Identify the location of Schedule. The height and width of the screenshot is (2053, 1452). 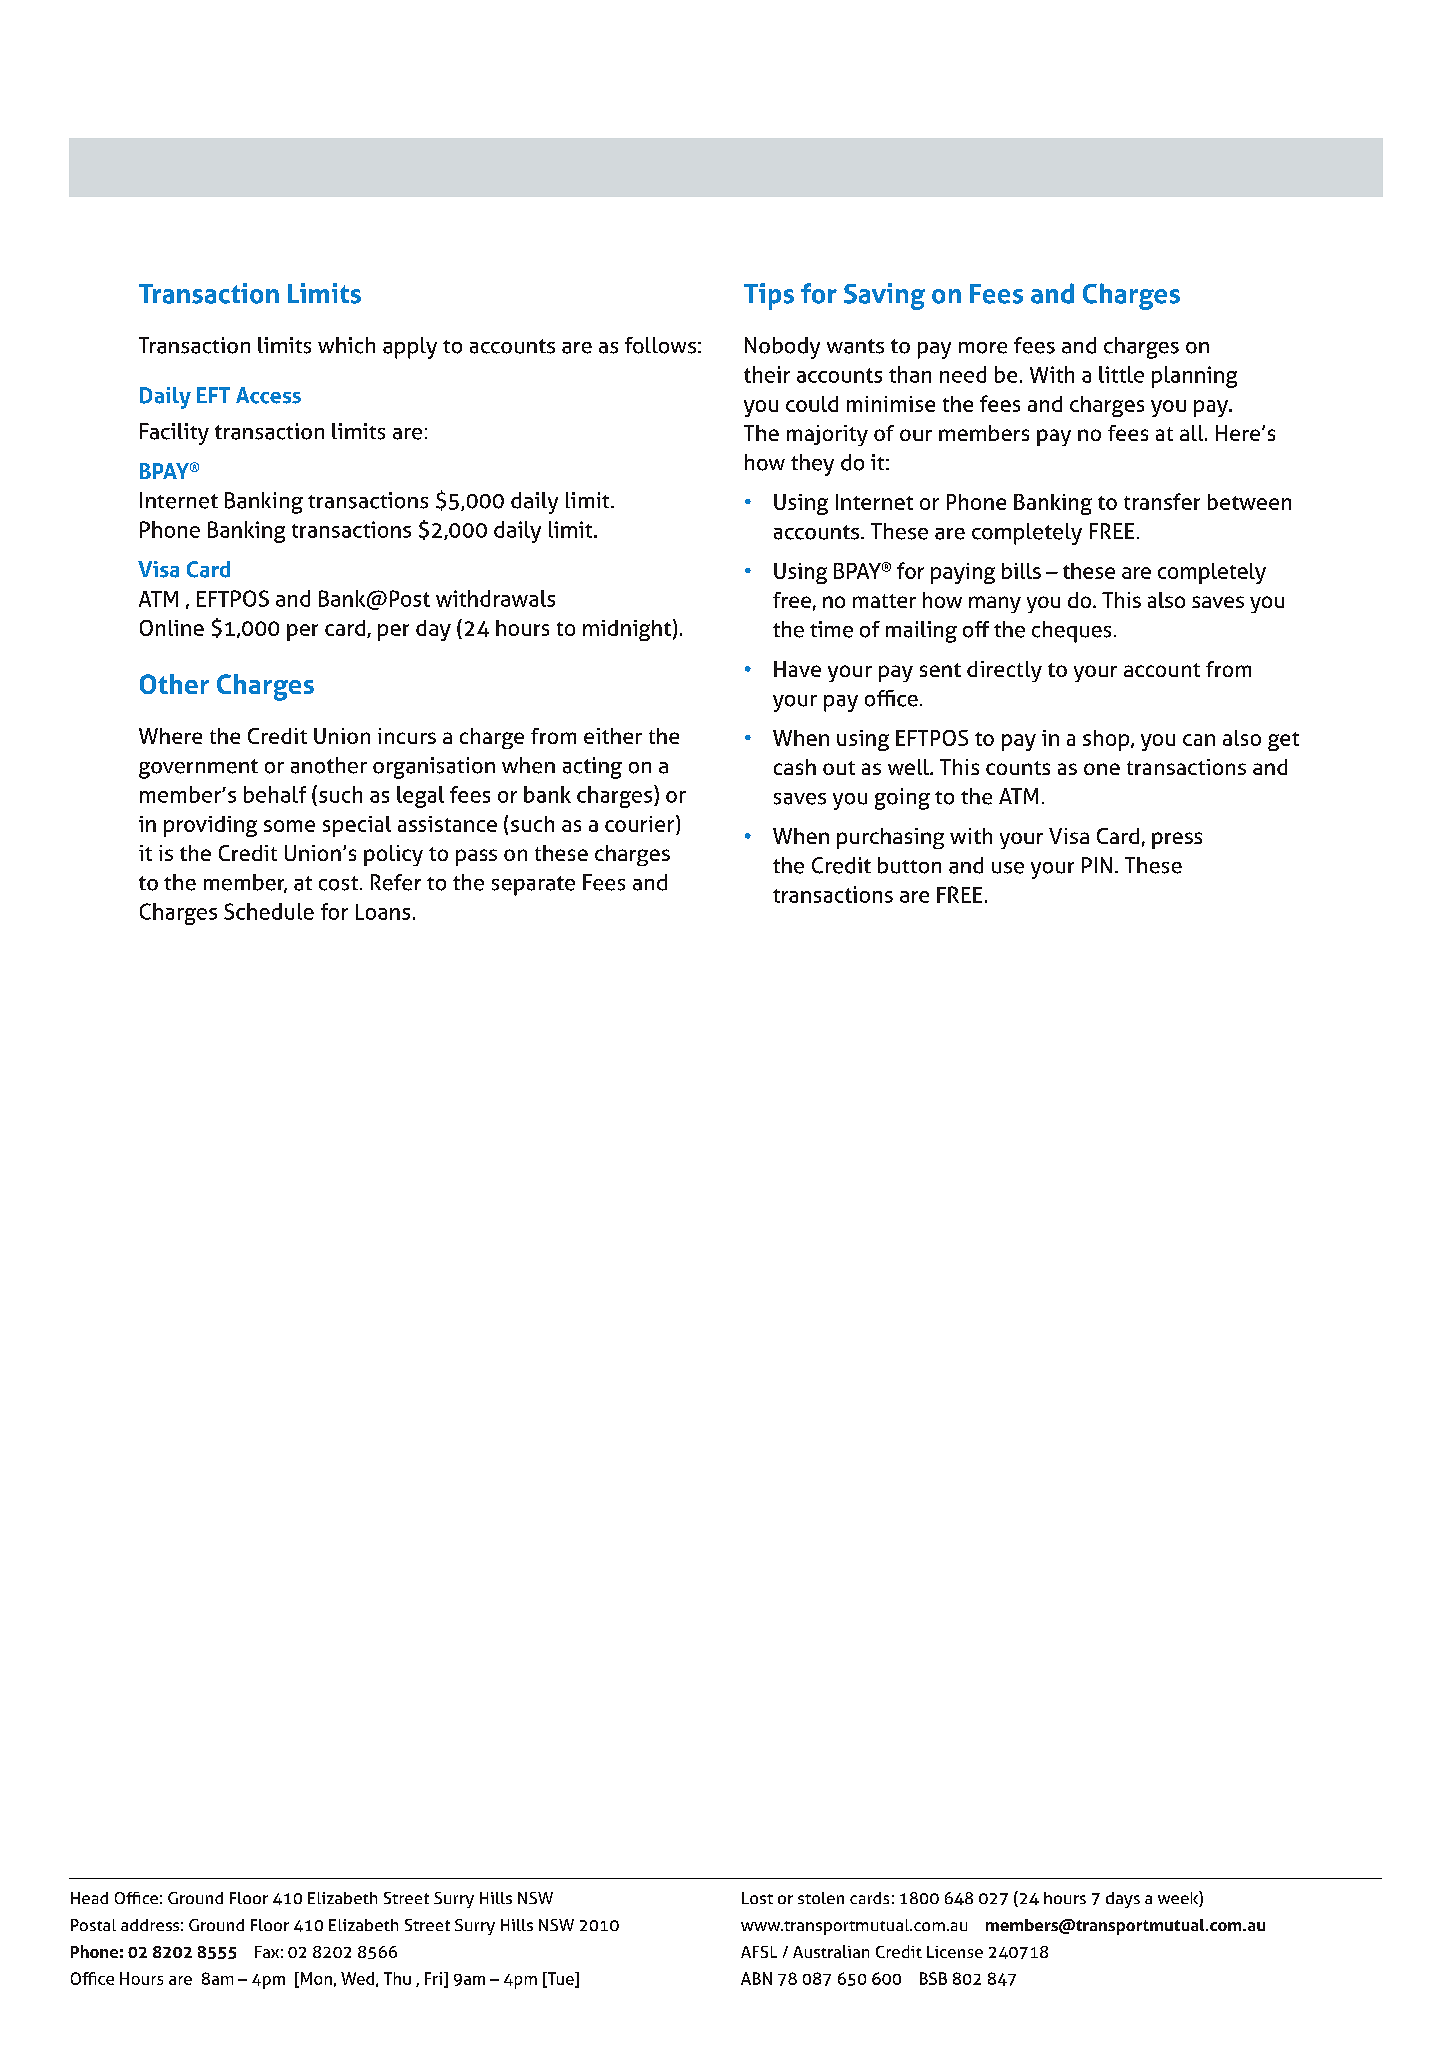
(269, 911).
